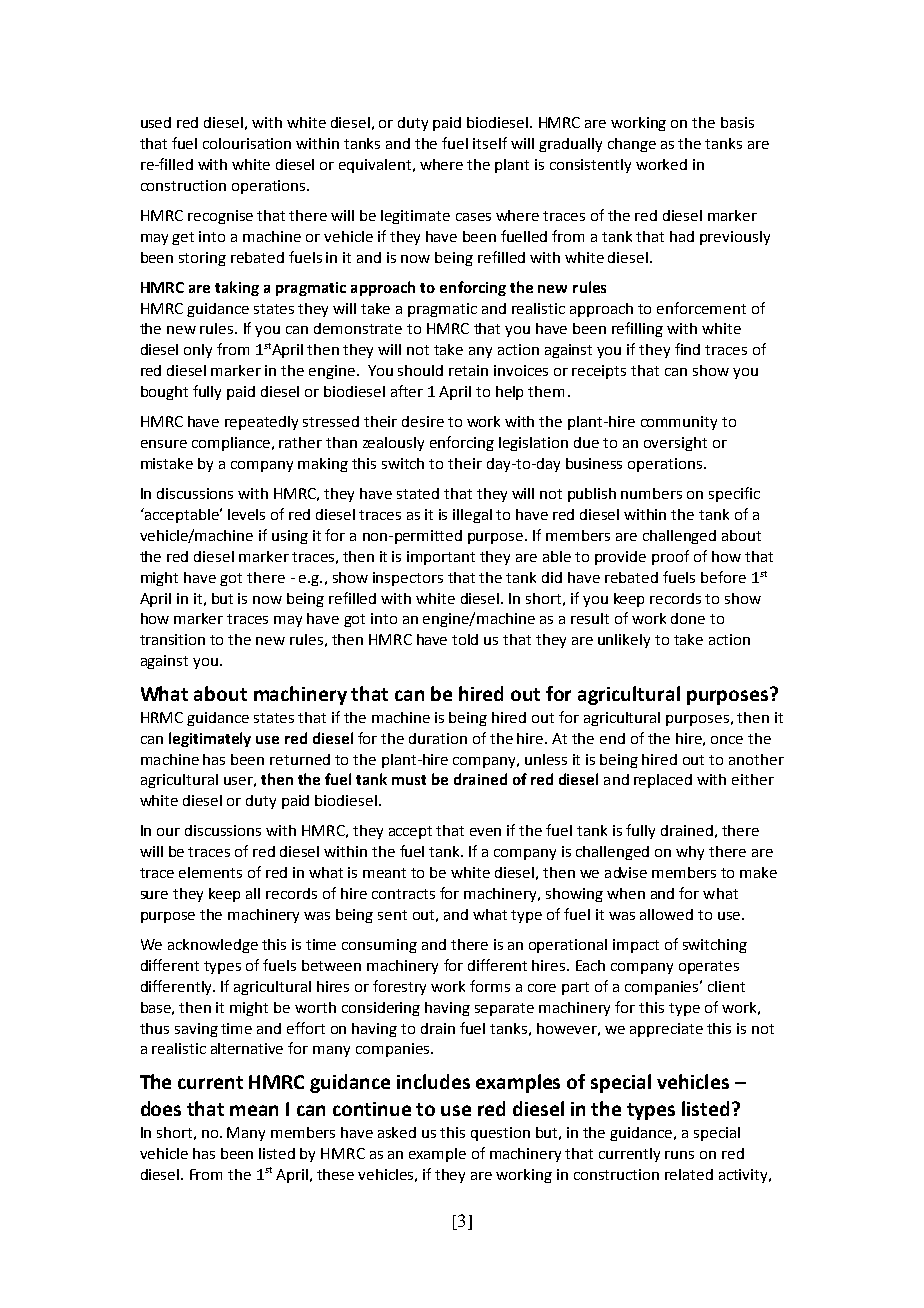  What do you see at coordinates (679, 423) in the screenshot?
I see `community` at bounding box center [679, 423].
